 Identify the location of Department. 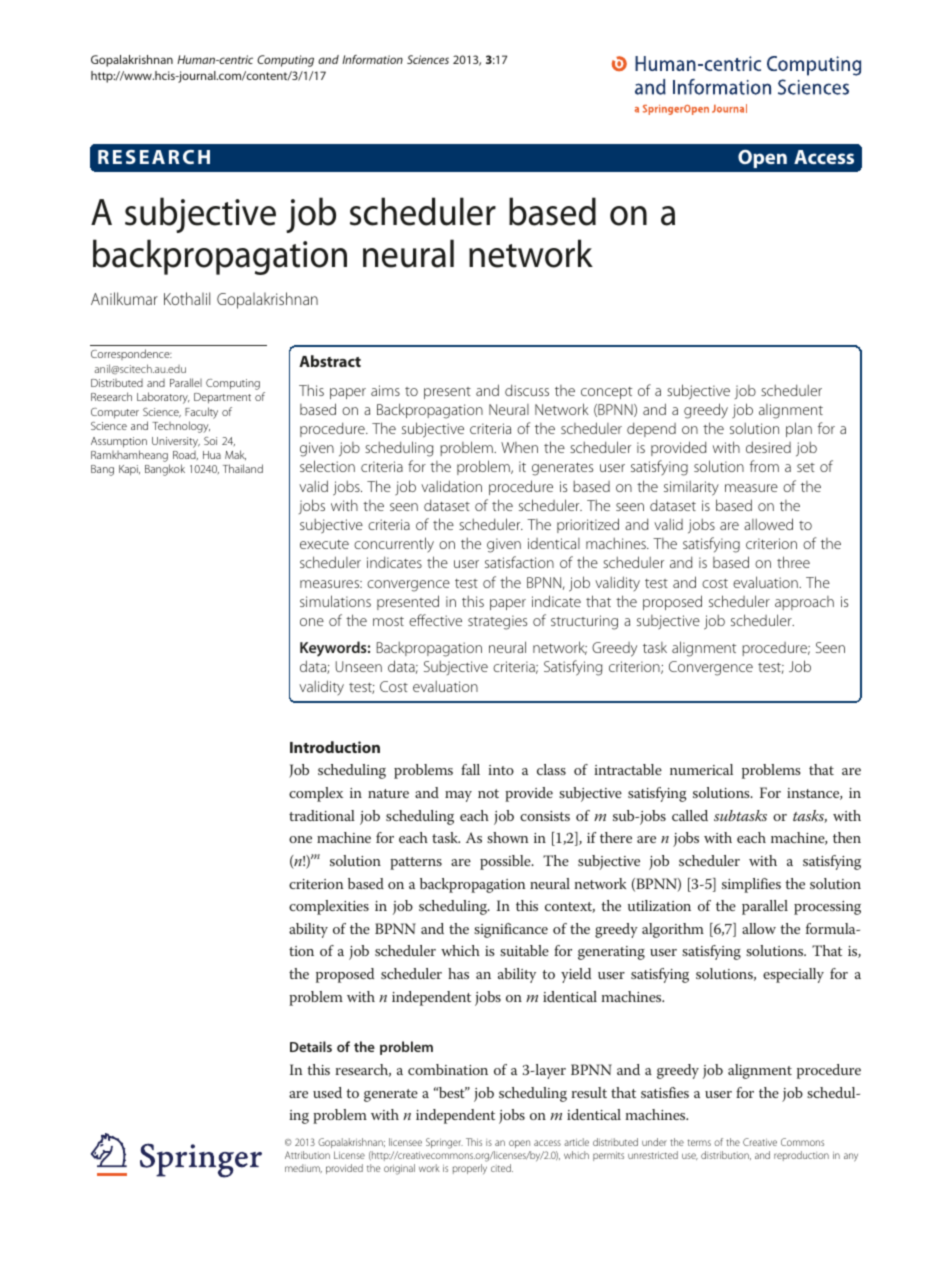
(222, 398).
